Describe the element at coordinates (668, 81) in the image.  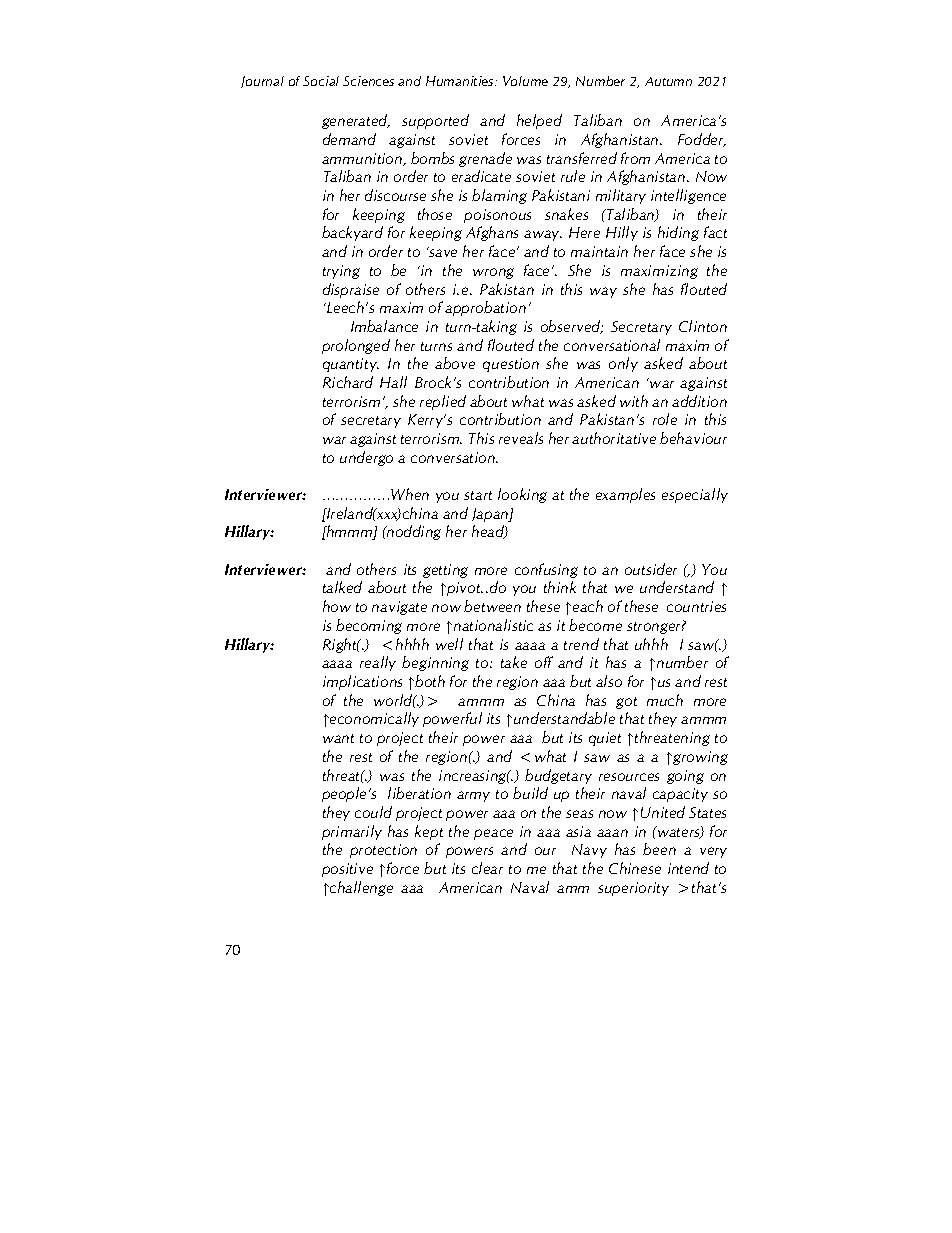
I see `Autumn` at that location.
